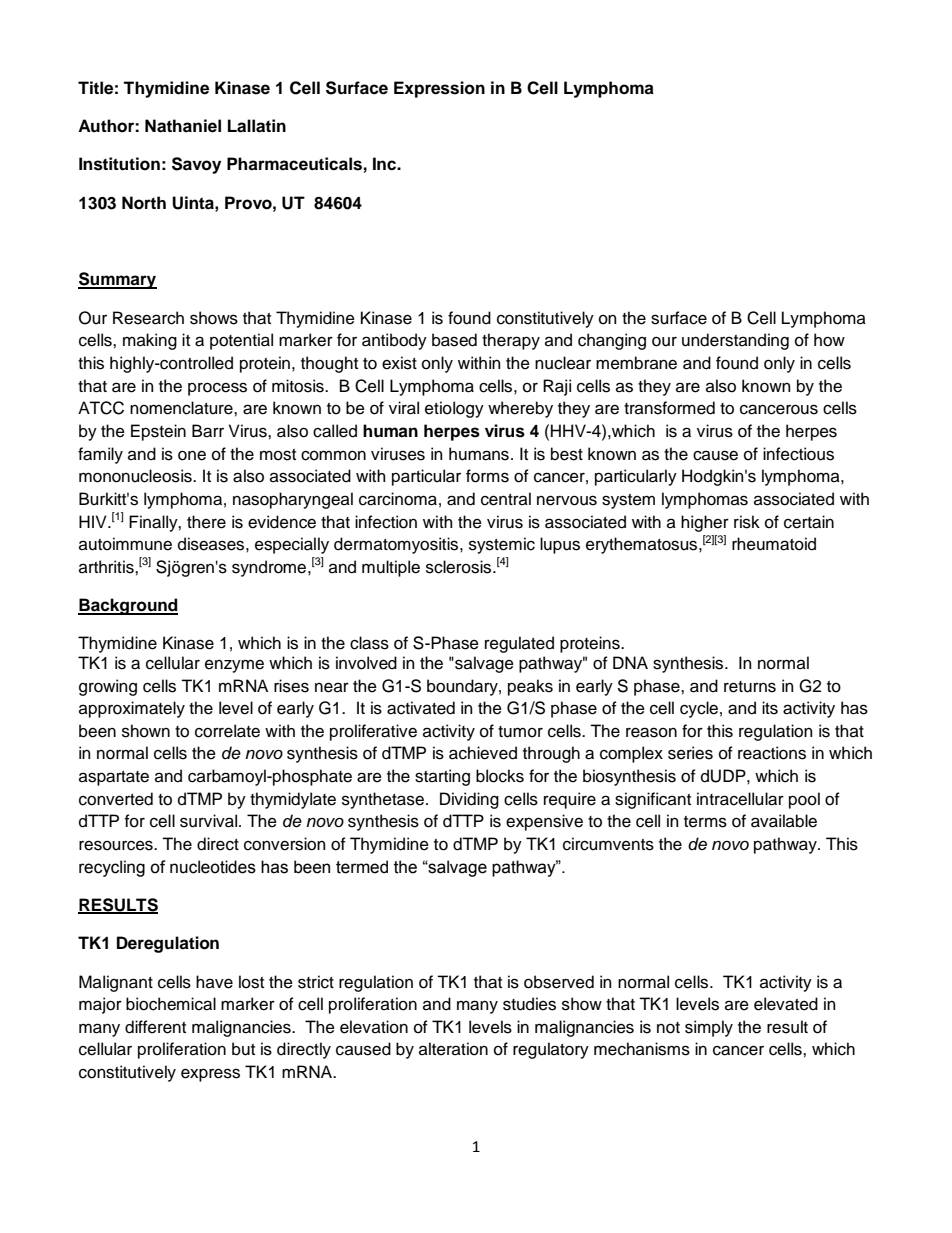 This image has width=952, height=1233. I want to click on alteration, so click(453, 1049).
